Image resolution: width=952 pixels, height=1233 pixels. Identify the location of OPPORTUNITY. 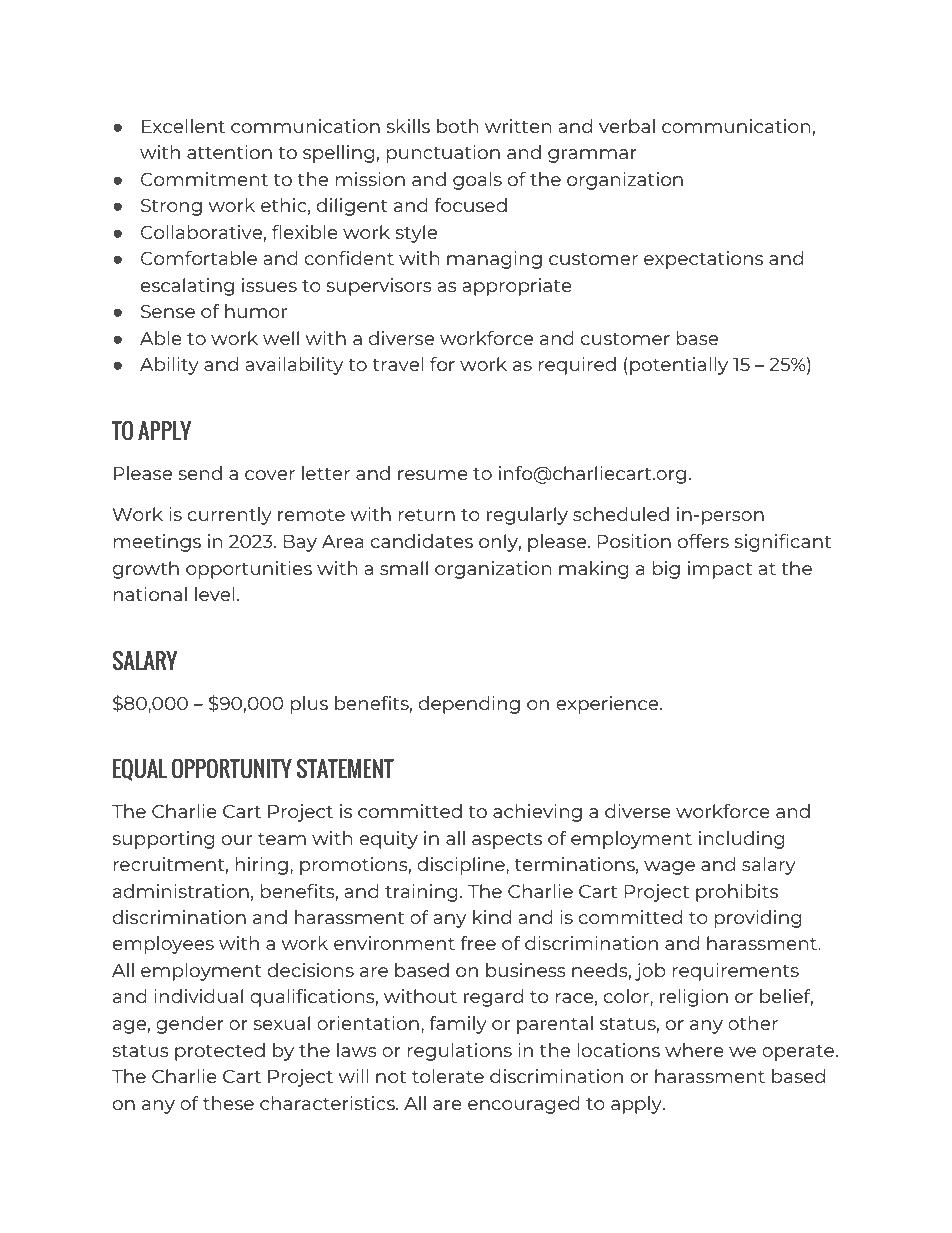
(232, 768).
